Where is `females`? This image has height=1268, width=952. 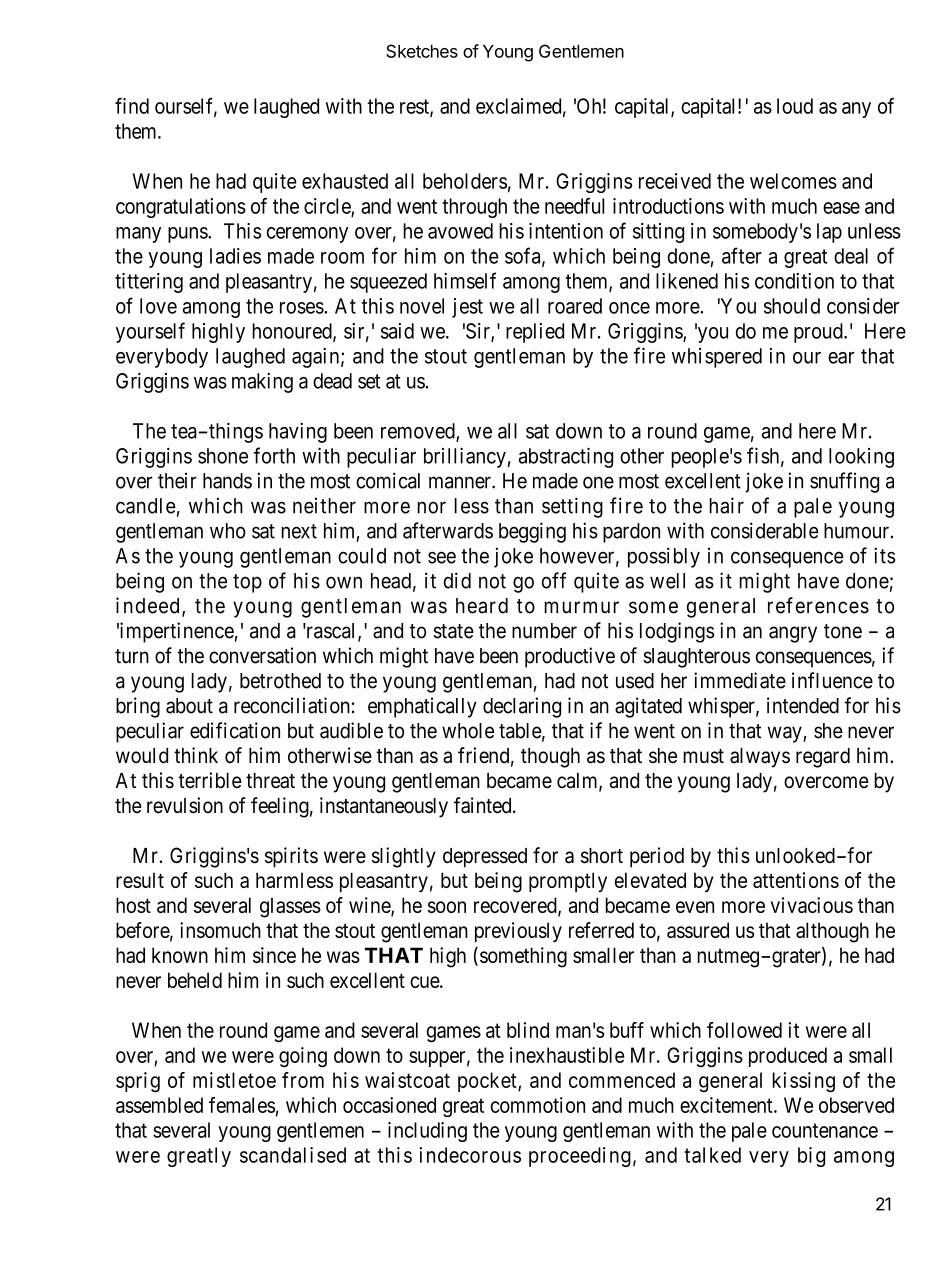
females is located at coordinates (242, 1105).
